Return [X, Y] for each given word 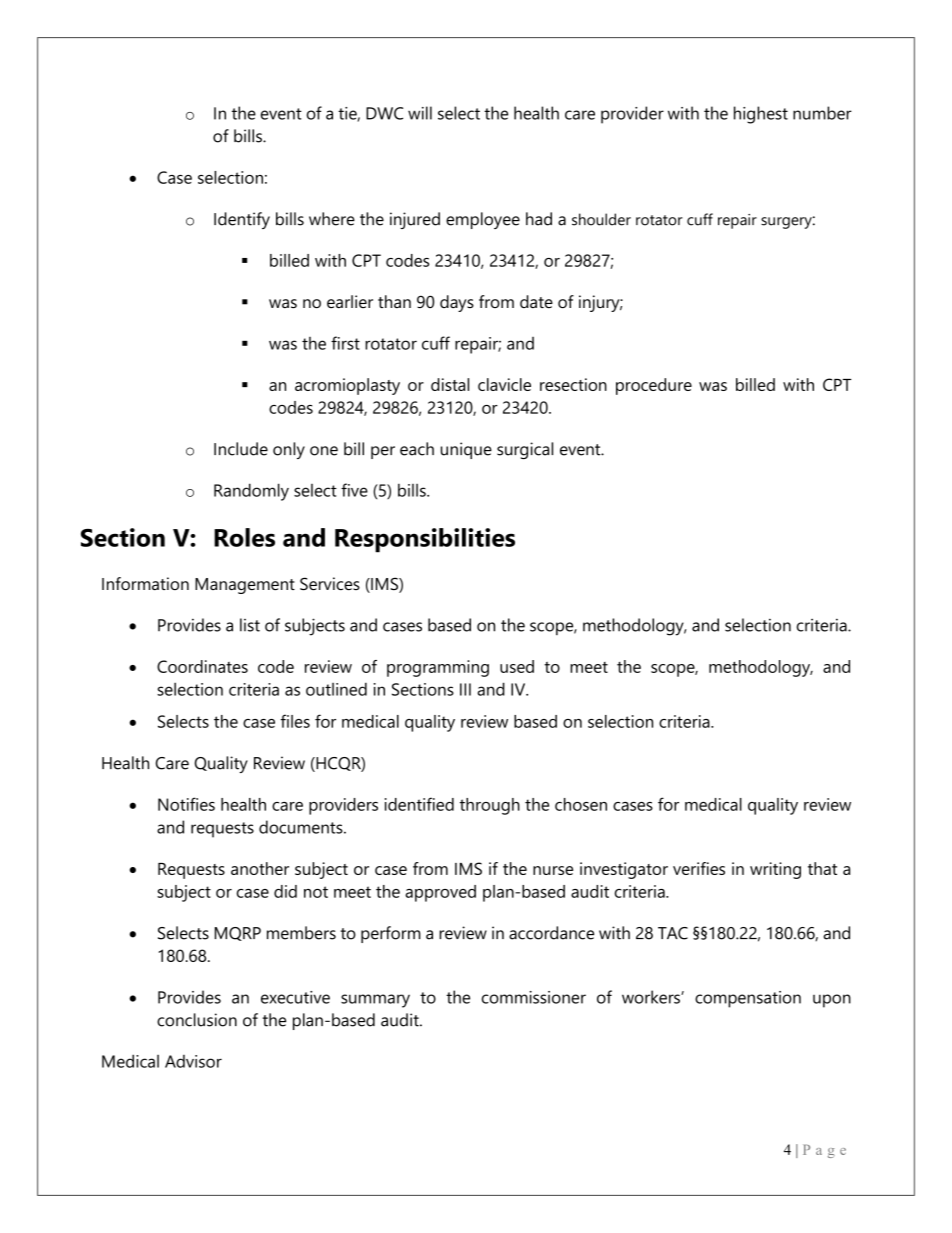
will [420, 113]
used [517, 666]
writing [775, 870]
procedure [654, 386]
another [260, 868]
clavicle [504, 384]
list [250, 625]
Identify [242, 220]
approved [440, 893]
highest [761, 115]
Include [241, 449]
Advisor [193, 1061]
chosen [581, 804]
